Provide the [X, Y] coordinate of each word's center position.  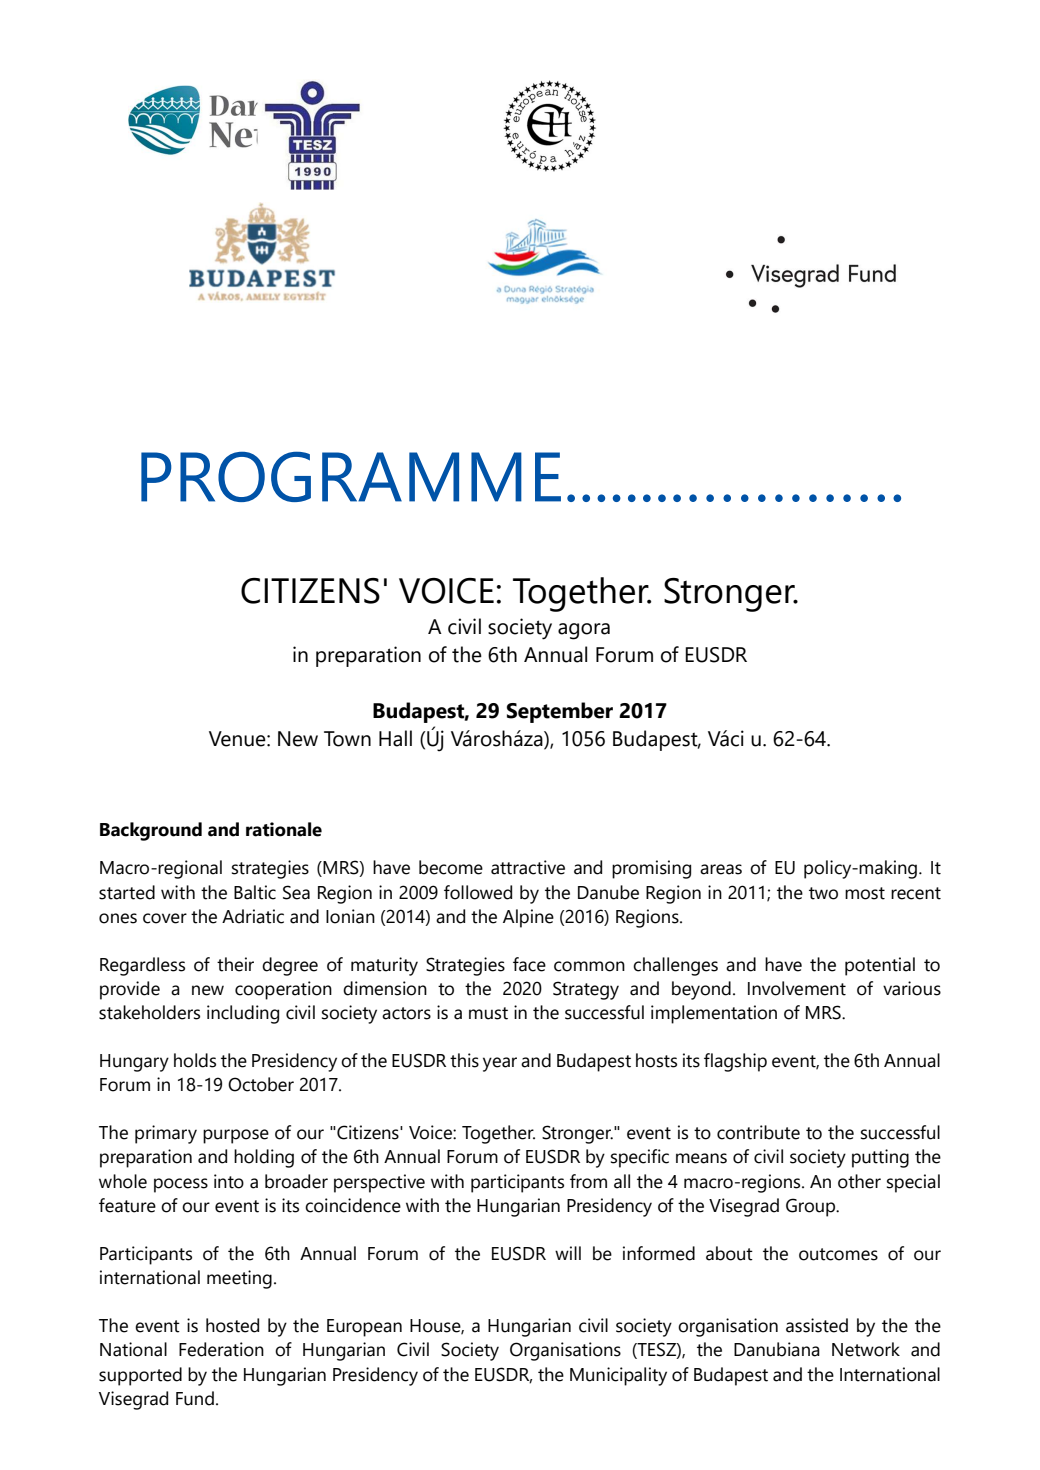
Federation [221, 1349]
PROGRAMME [351, 476]
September [560, 712]
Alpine [528, 918]
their [235, 964]
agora [584, 631]
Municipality [618, 1376]
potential [880, 966]
